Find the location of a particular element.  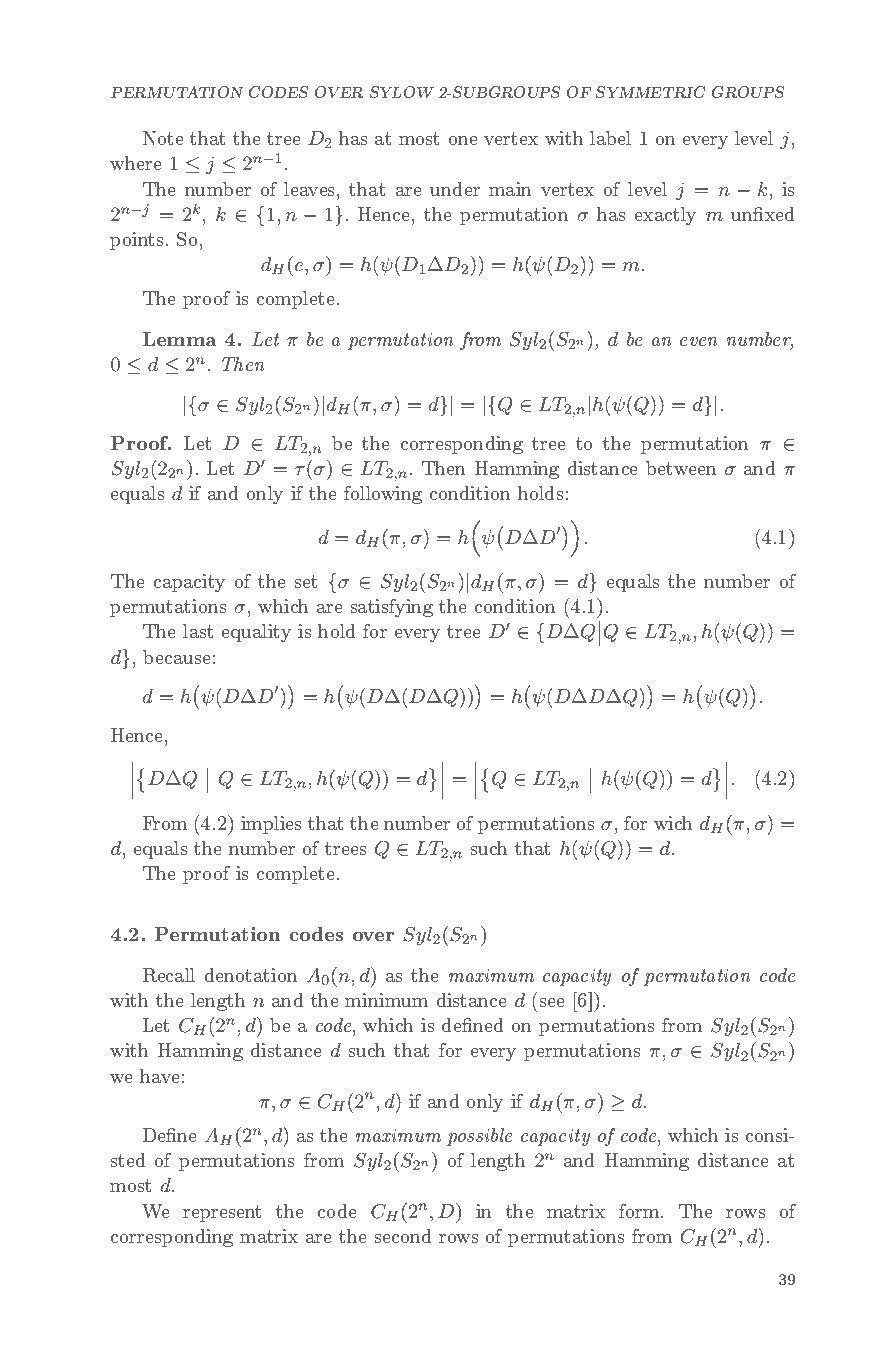

satisfying is located at coordinates (392, 608).
